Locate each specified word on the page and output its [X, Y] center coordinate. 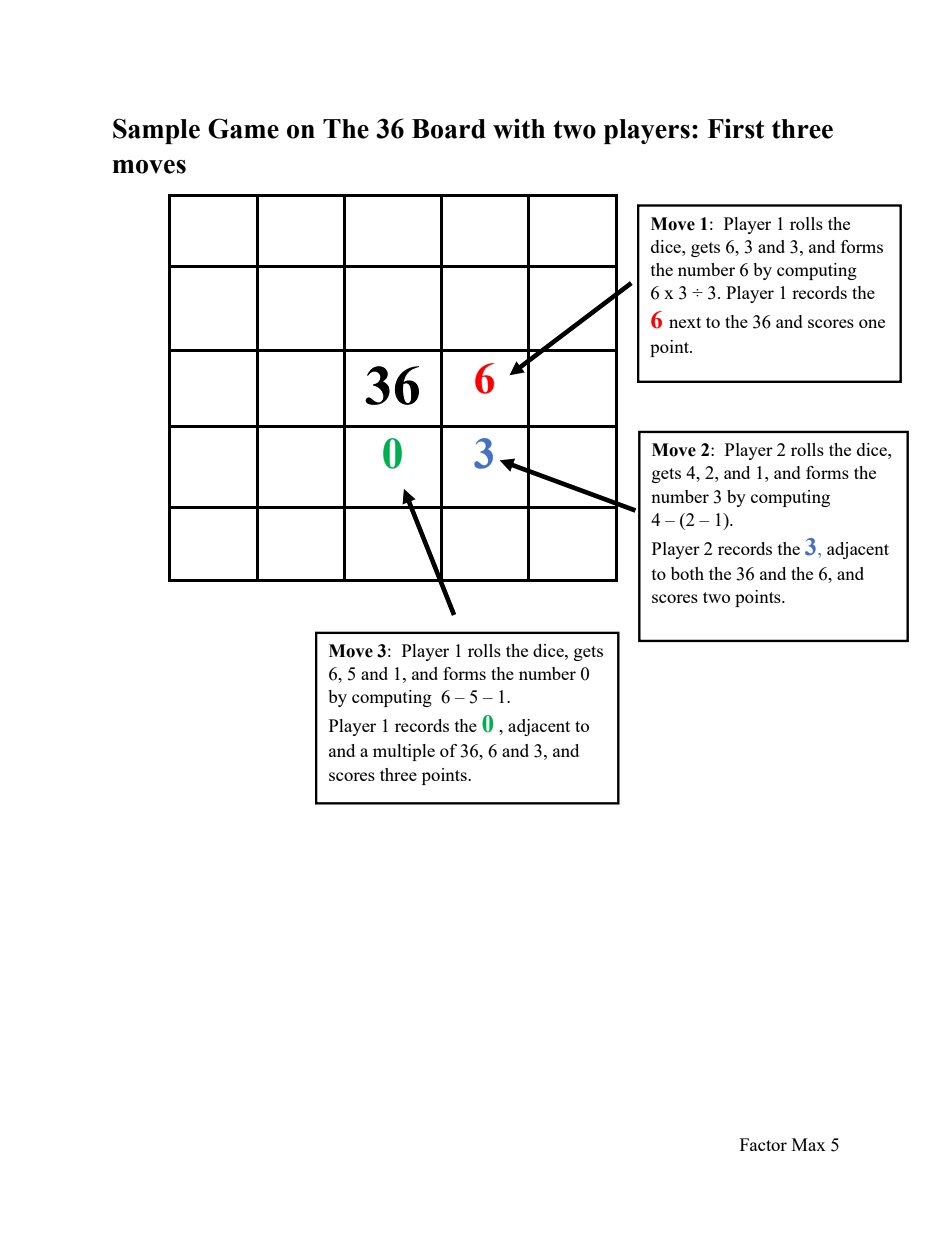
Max [809, 1144]
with [519, 129]
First [735, 129]
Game [243, 128]
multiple [404, 752]
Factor [763, 1144]
